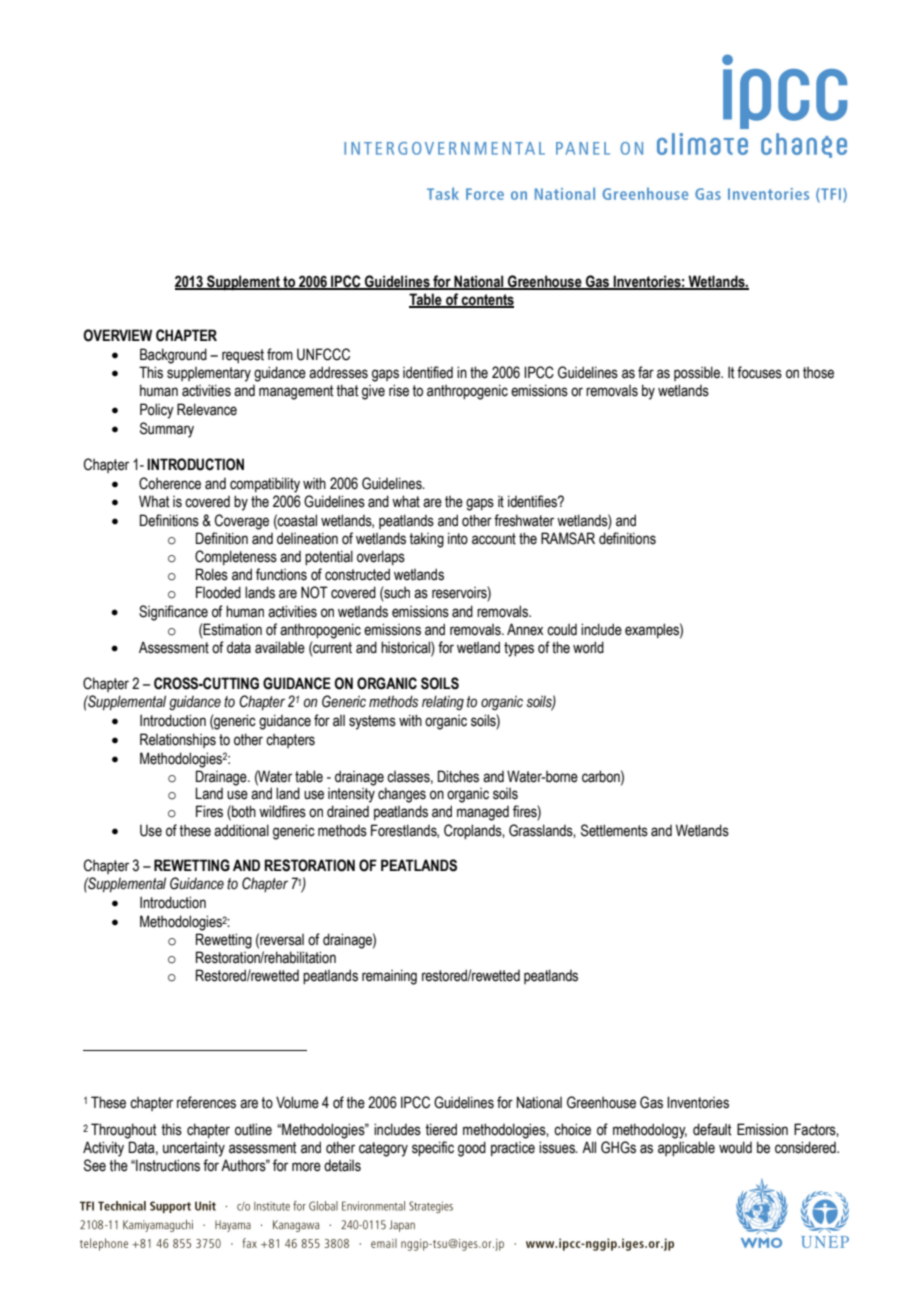  What do you see at coordinates (614, 830) in the screenshot?
I see `Settlements` at bounding box center [614, 830].
